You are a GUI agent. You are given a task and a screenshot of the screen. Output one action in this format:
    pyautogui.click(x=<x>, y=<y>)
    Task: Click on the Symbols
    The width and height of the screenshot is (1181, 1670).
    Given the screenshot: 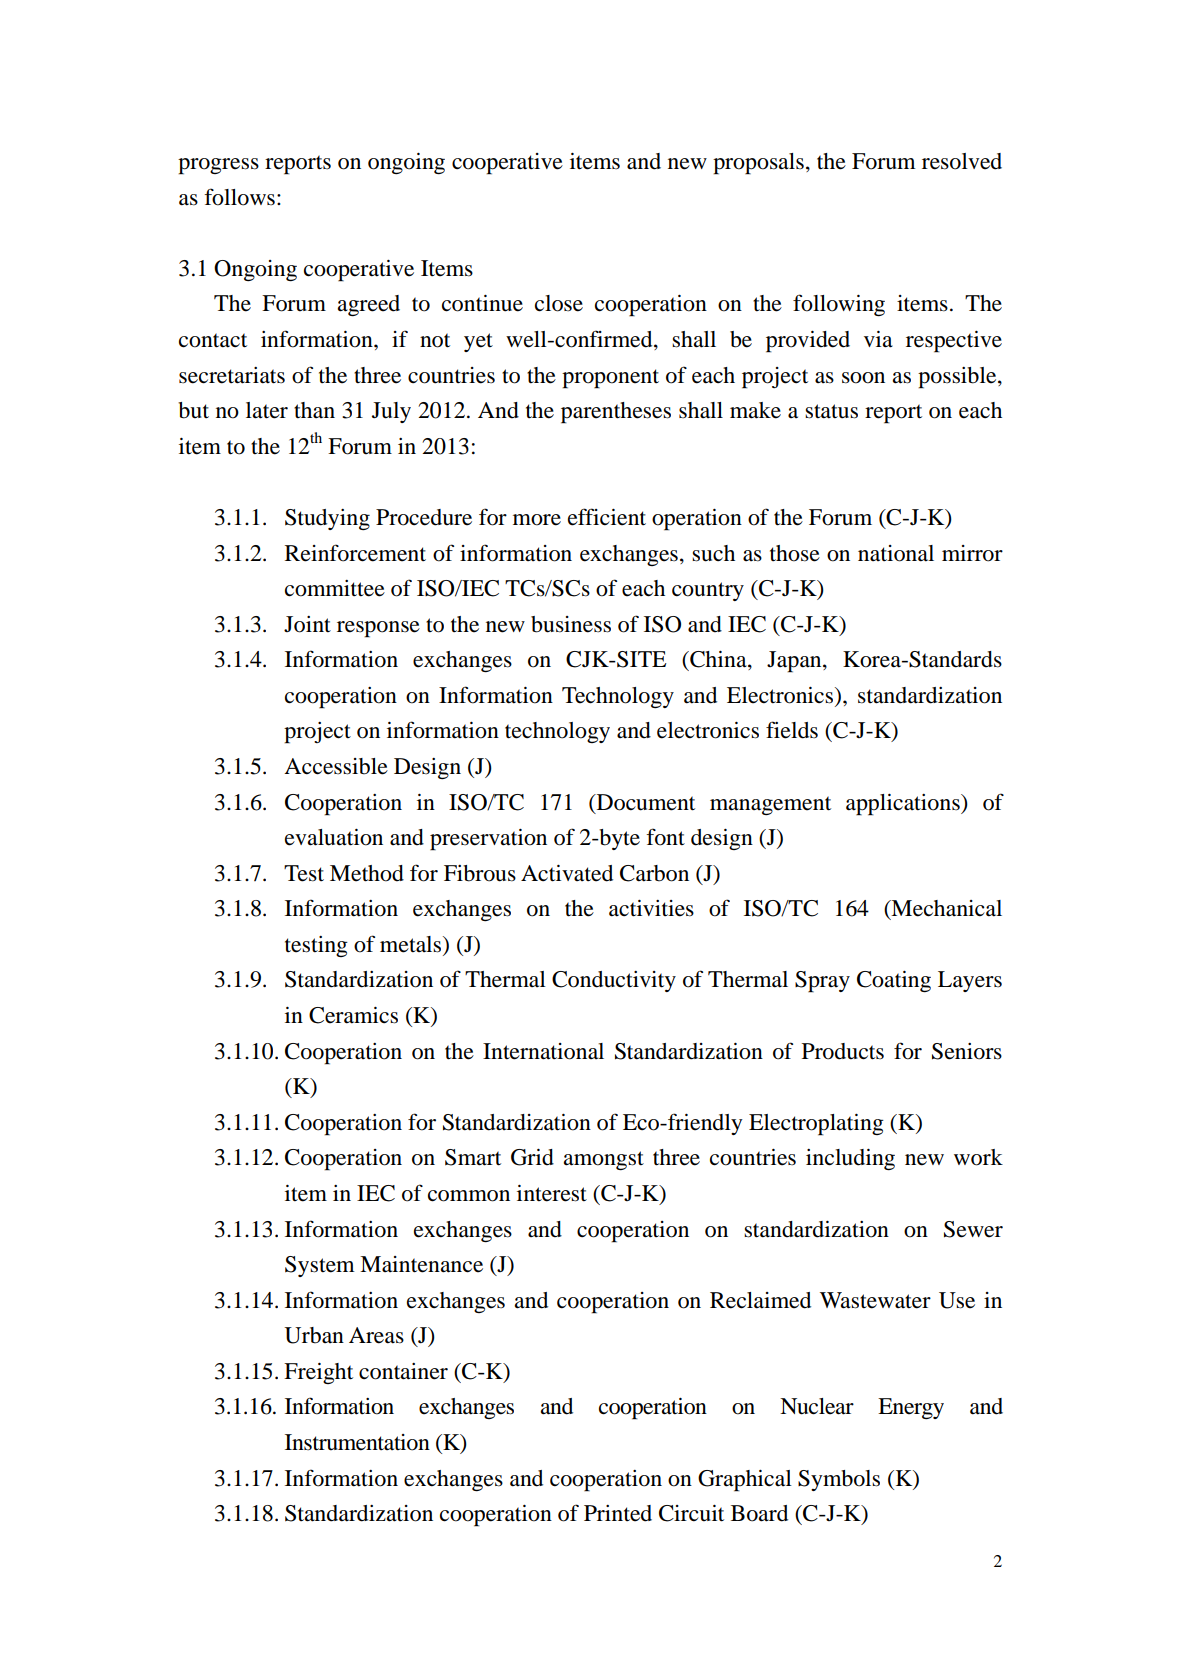 What is the action you would take?
    pyautogui.click(x=839, y=1480)
